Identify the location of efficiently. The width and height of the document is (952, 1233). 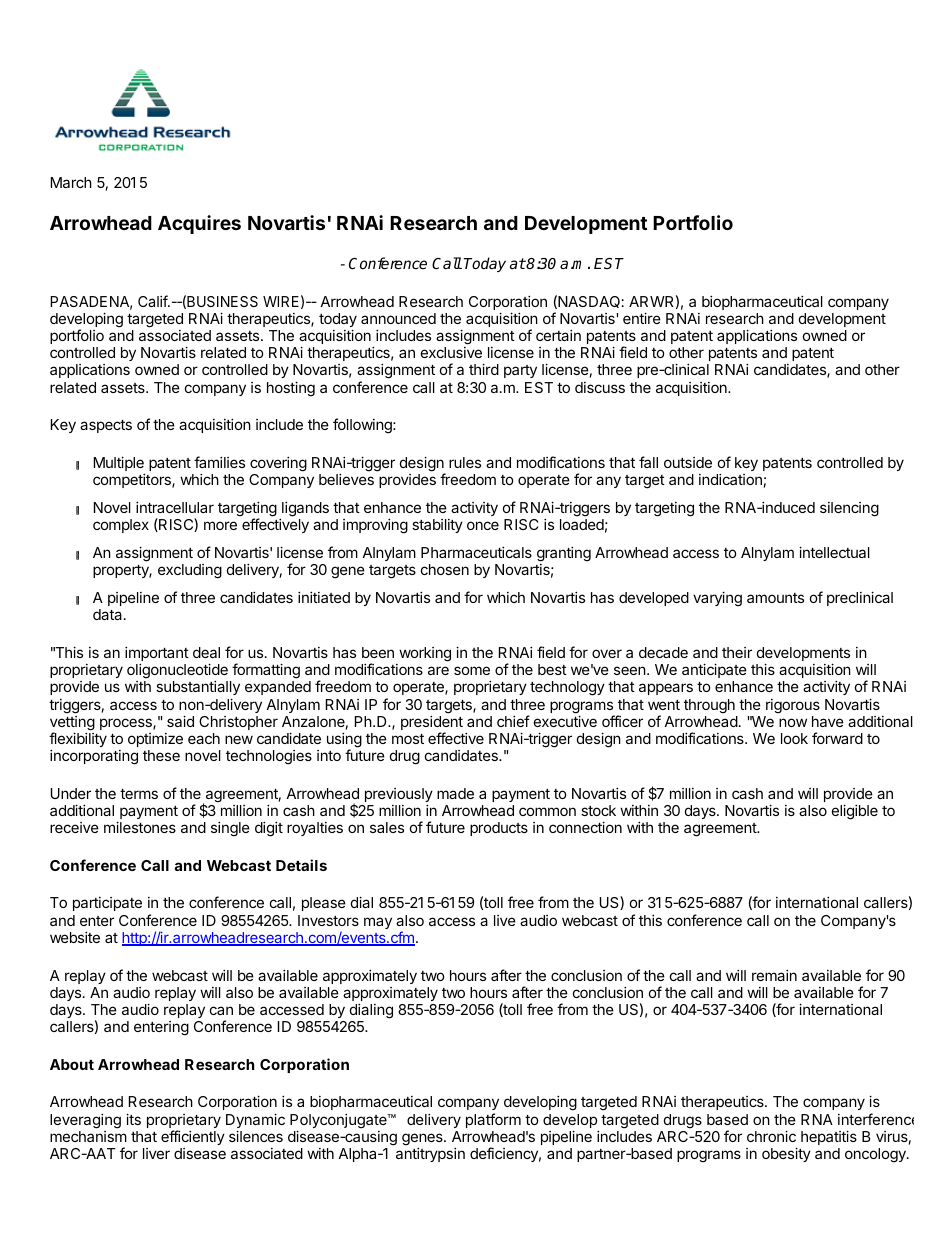
(193, 1137).
